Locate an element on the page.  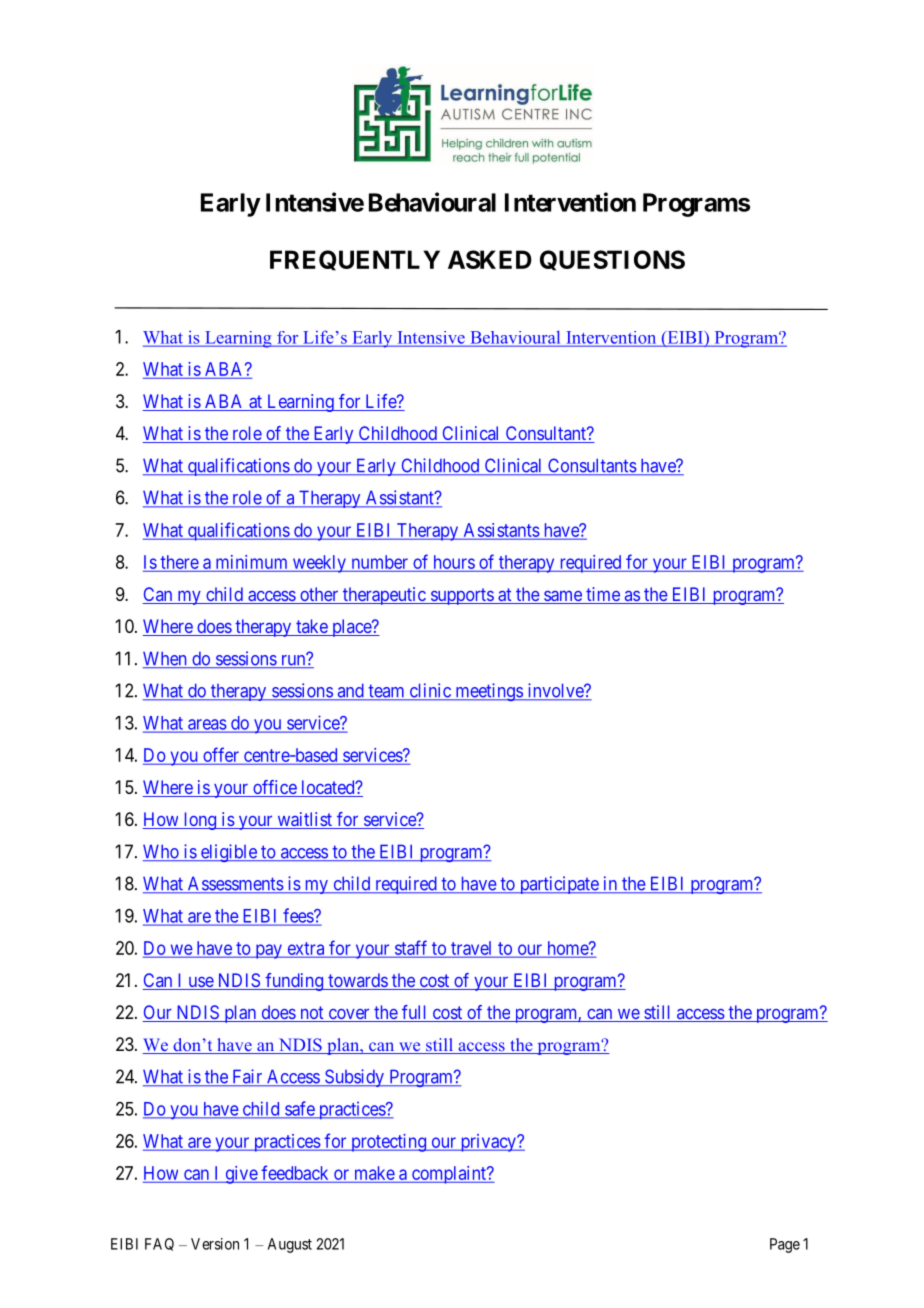
participate is located at coordinates (558, 885).
